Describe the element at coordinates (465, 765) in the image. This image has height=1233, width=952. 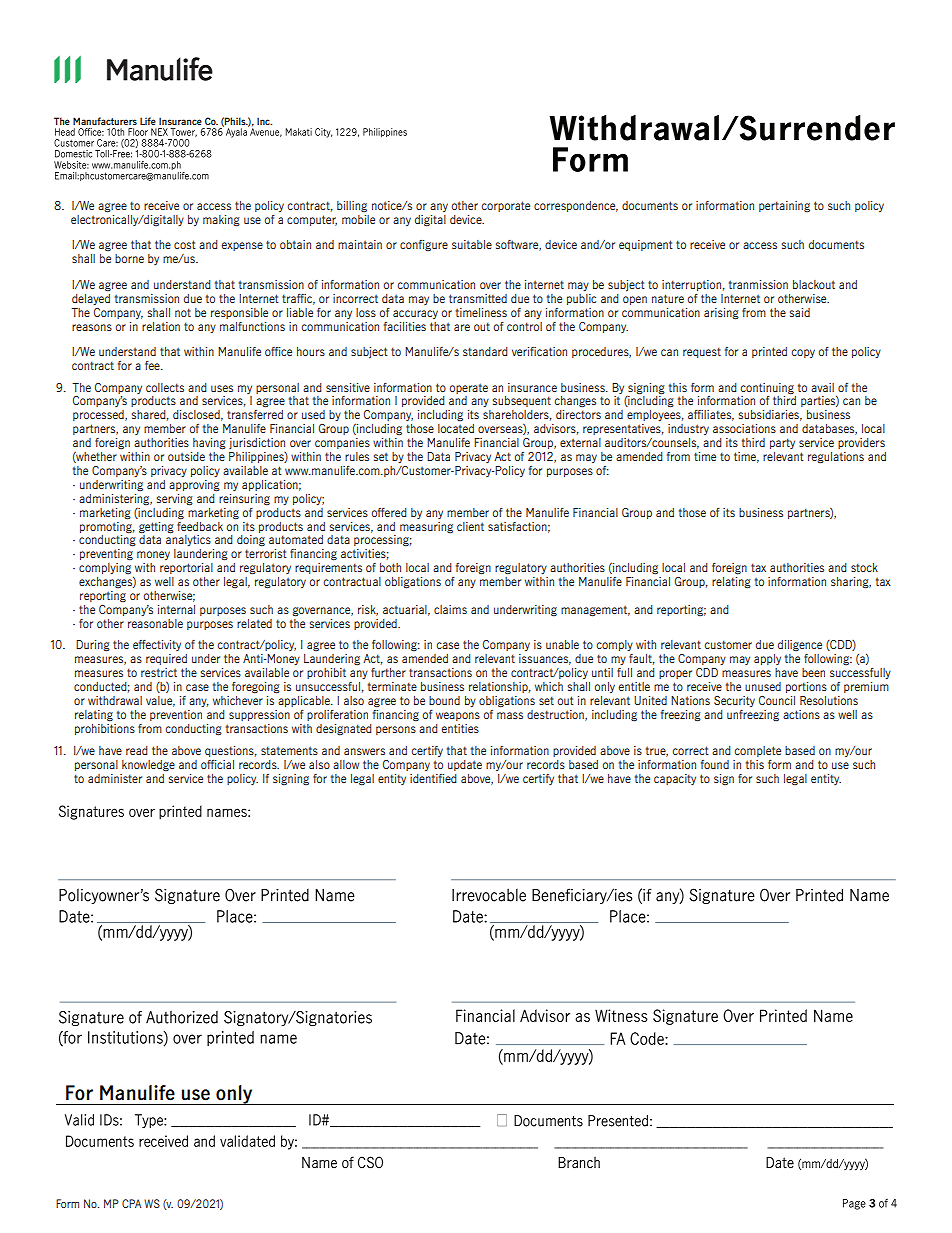
I see `update` at that location.
